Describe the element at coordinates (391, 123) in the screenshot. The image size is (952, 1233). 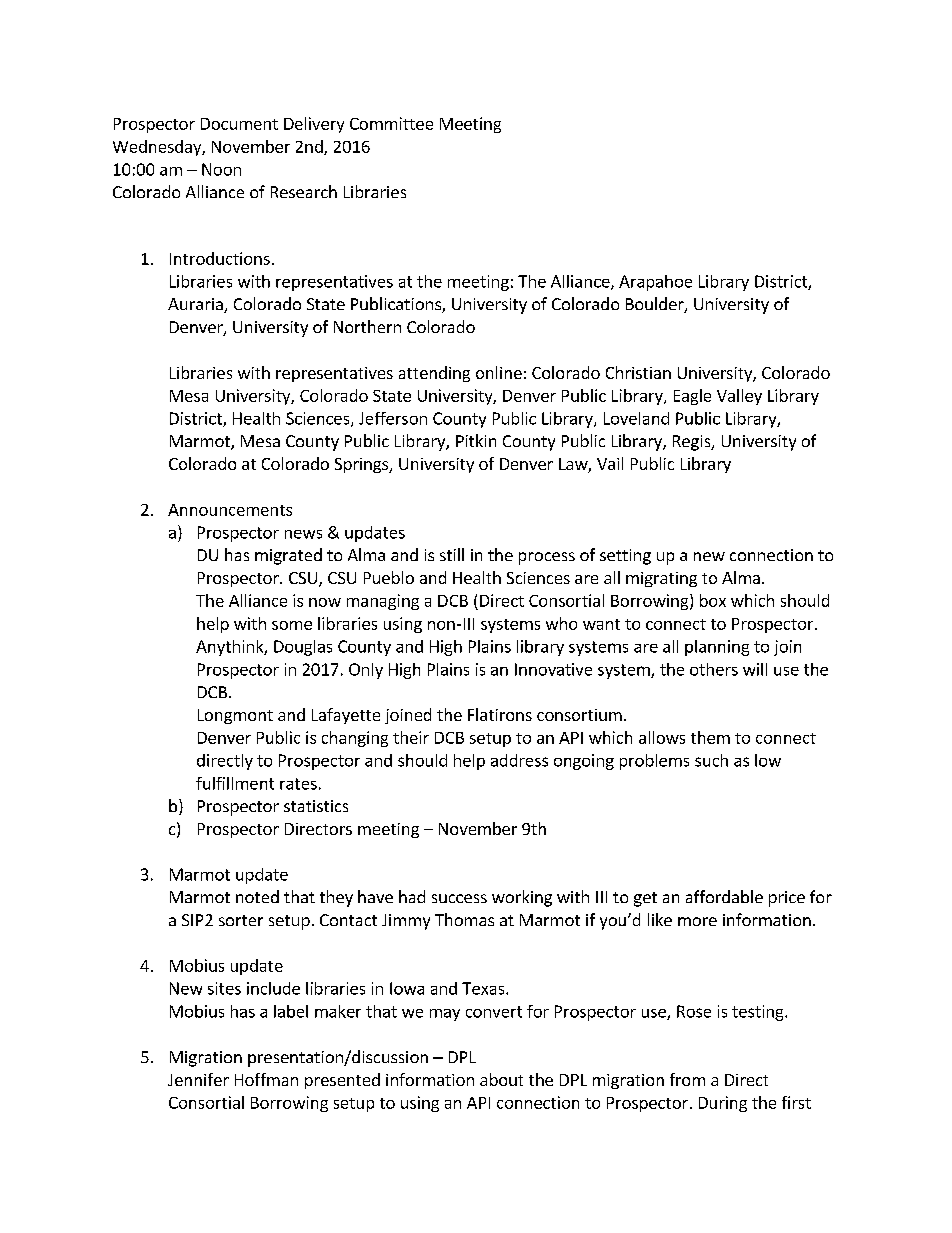
I see `Committee` at that location.
